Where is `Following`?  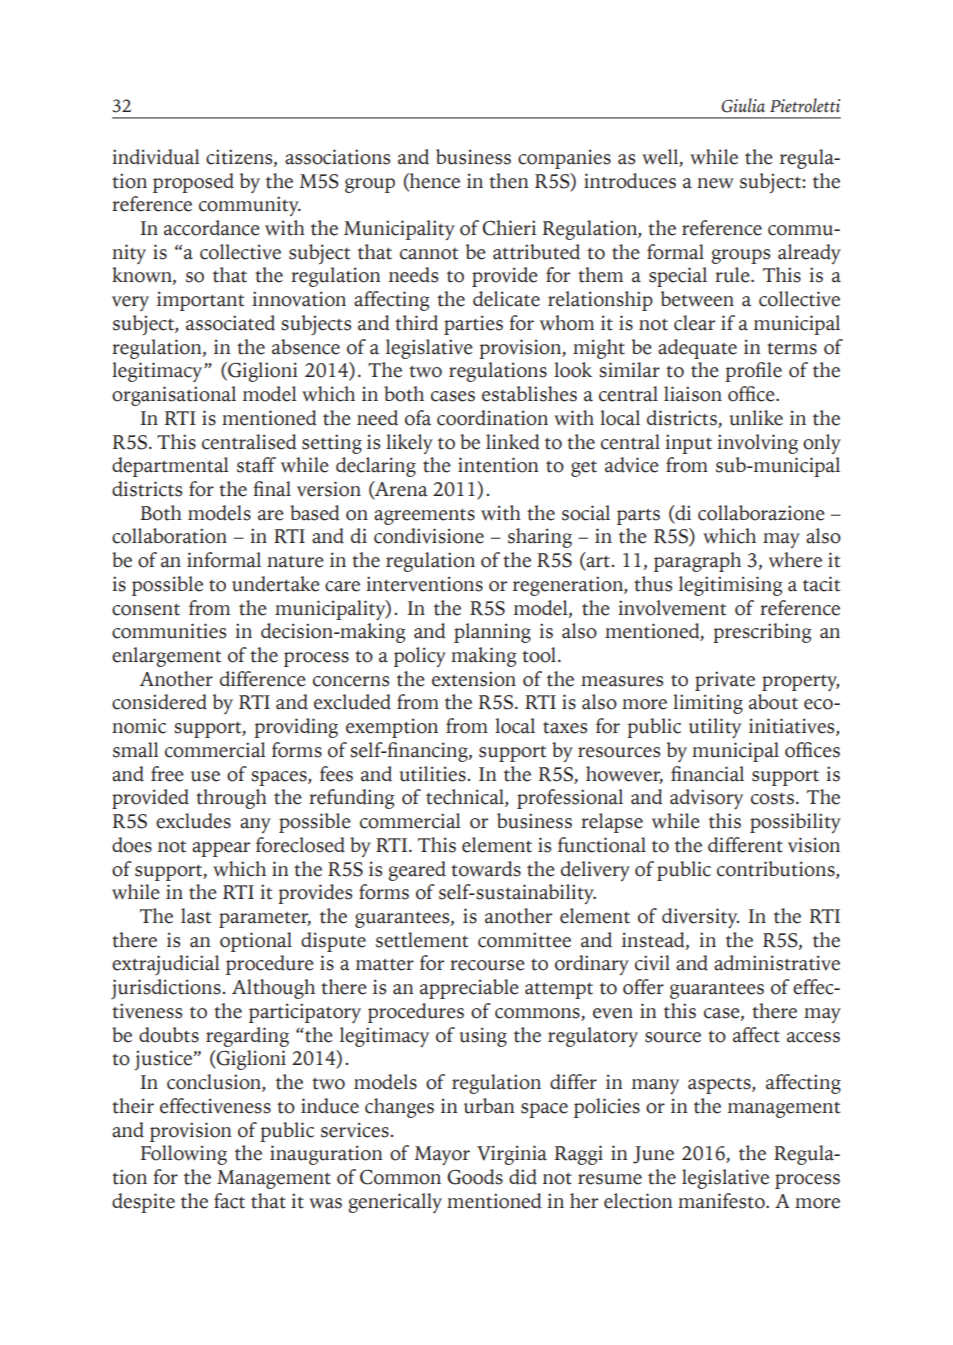
Following is located at coordinates (184, 1155).
